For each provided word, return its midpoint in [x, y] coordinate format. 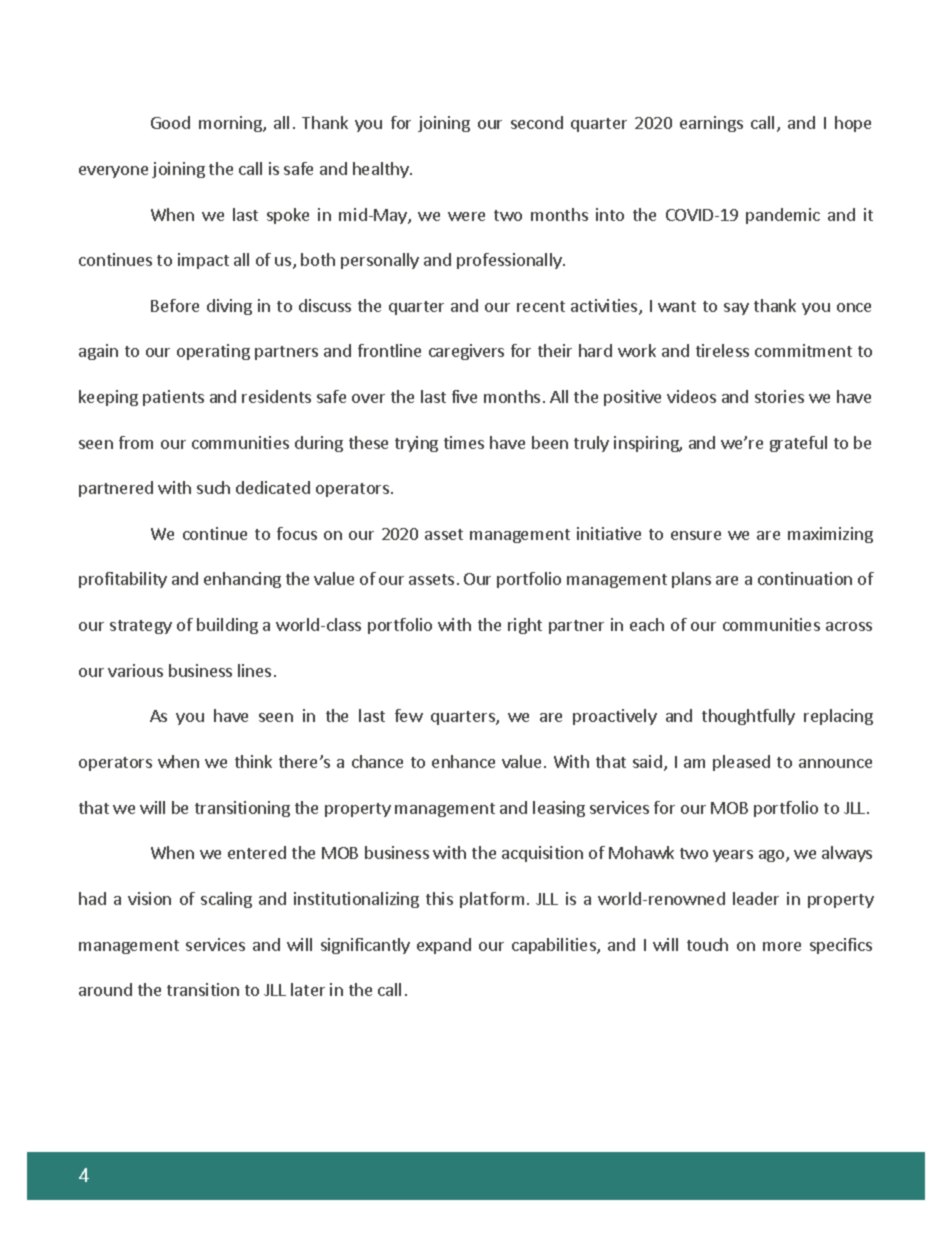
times [464, 442]
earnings [711, 124]
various [135, 670]
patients [173, 398]
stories [779, 396]
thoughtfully [748, 717]
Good [170, 122]
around [105, 989]
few [409, 715]
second [537, 122]
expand [444, 946]
